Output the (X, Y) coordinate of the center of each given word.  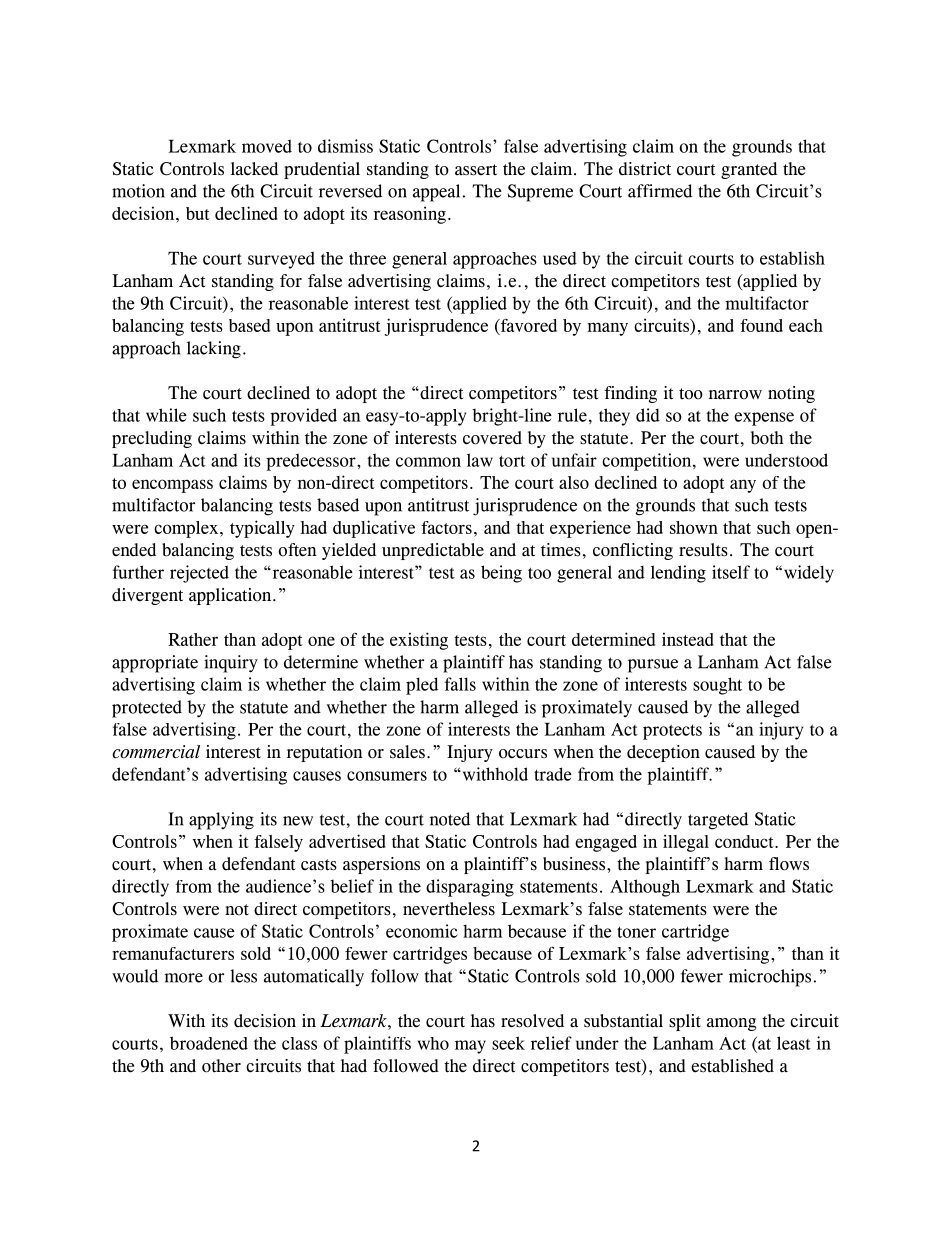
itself (731, 572)
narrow (735, 395)
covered (492, 438)
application (231, 596)
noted (450, 819)
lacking (214, 350)
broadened (209, 1043)
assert (476, 170)
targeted (718, 821)
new (298, 821)
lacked (254, 169)
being (501, 574)
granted (749, 170)
